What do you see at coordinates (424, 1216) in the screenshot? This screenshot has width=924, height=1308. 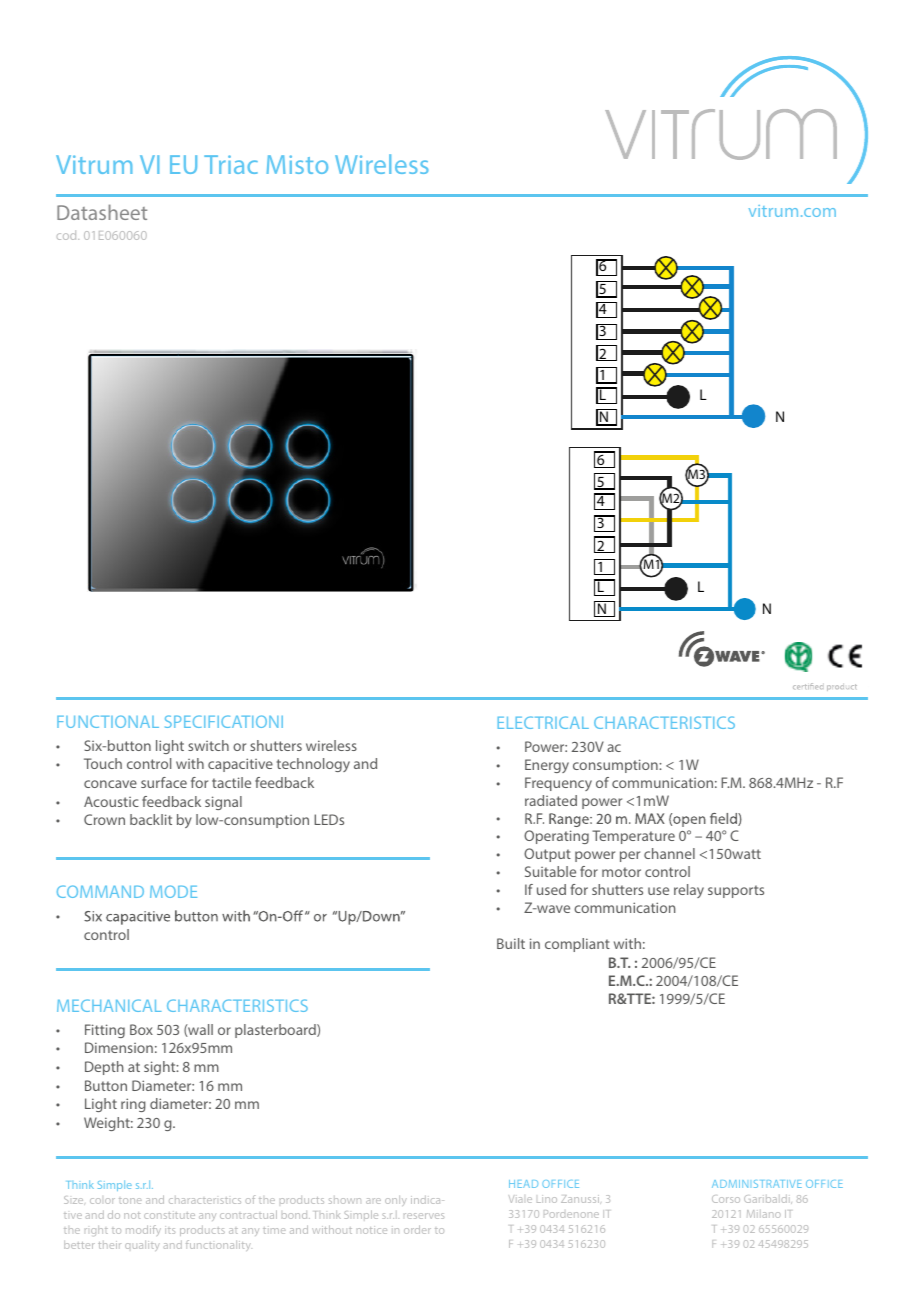 I see `reserves` at bounding box center [424, 1216].
